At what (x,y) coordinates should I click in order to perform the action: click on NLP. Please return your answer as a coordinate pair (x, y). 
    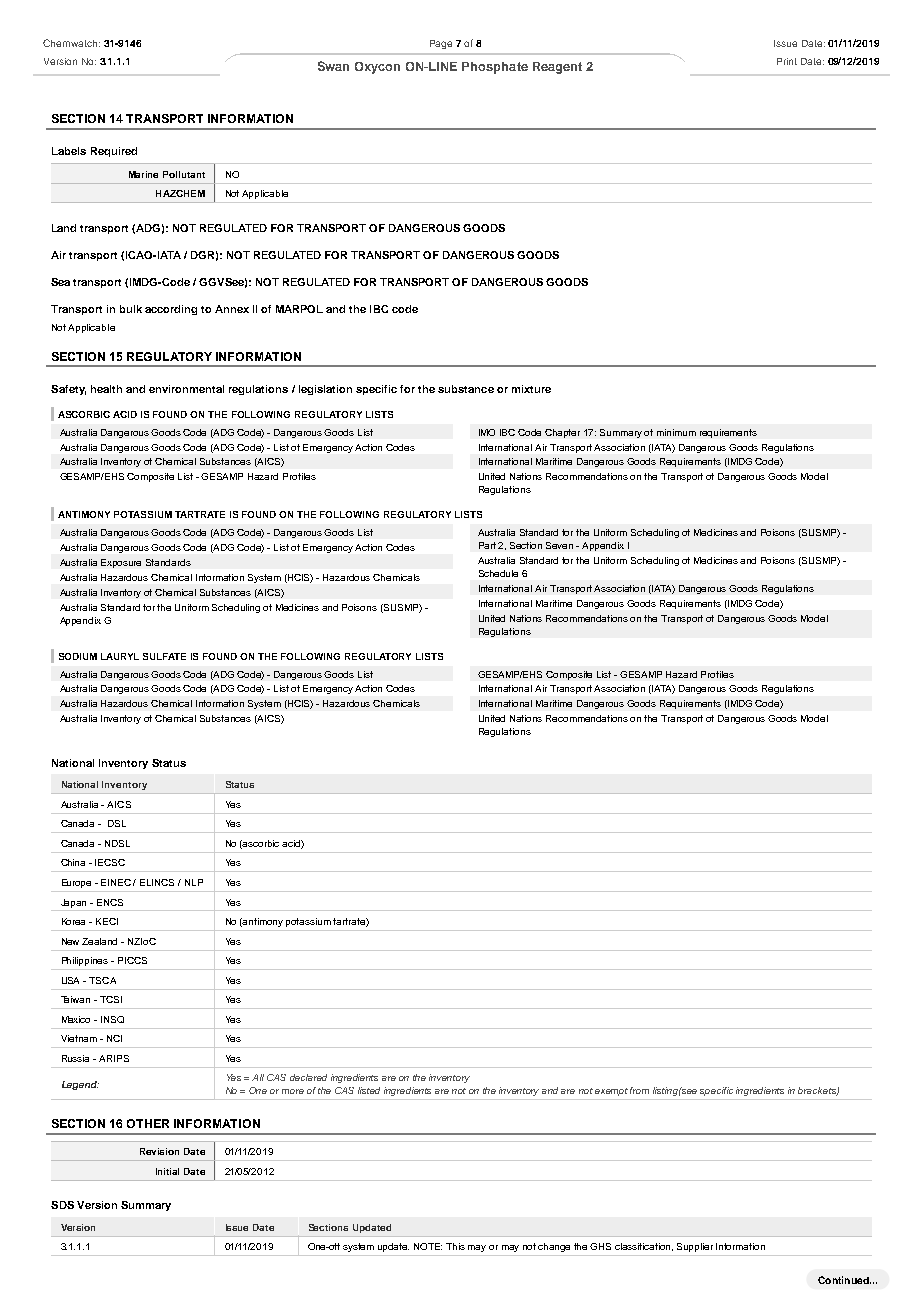
    Looking at the image, I should click on (194, 882).
